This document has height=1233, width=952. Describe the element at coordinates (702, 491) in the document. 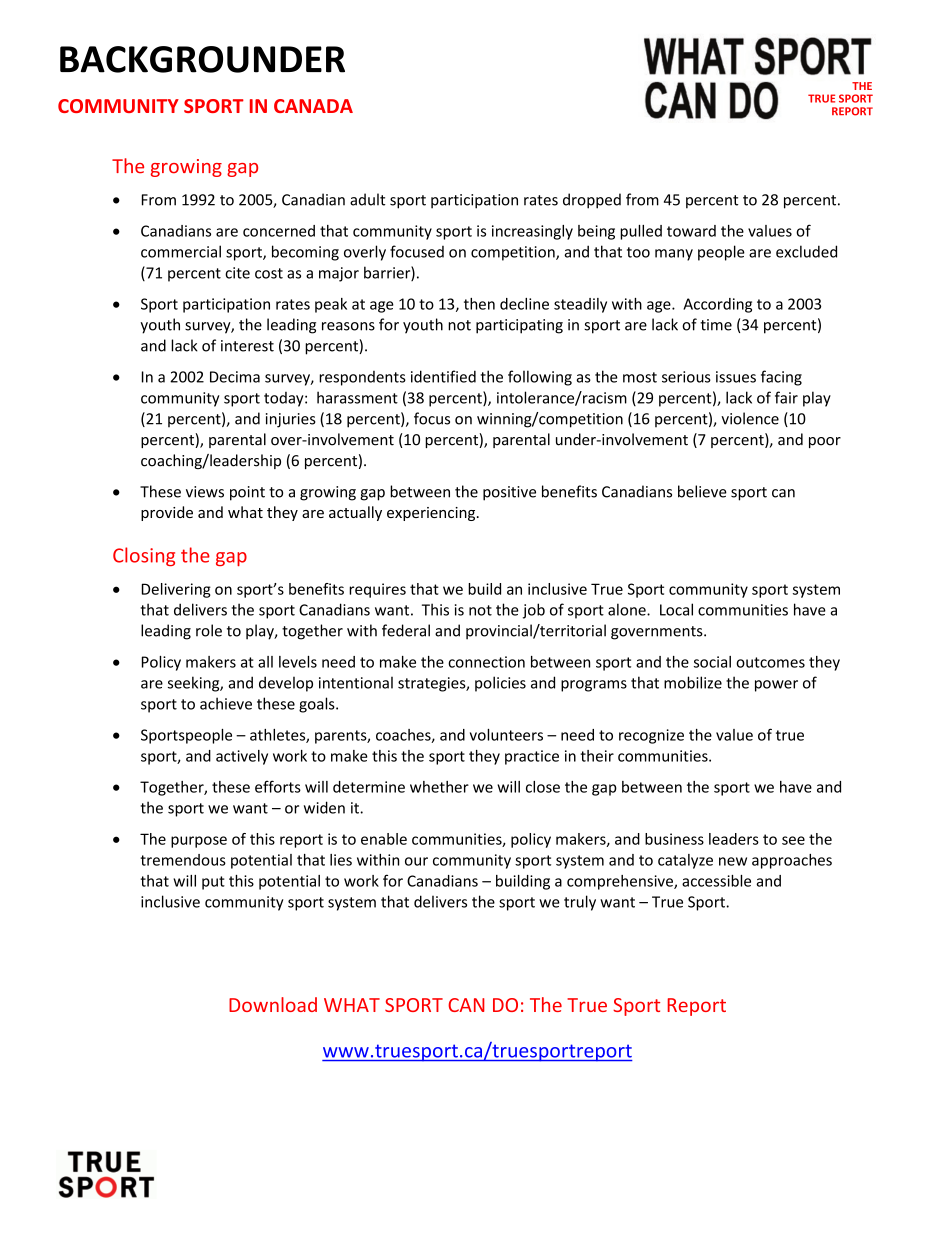

I see `believe` at that location.
